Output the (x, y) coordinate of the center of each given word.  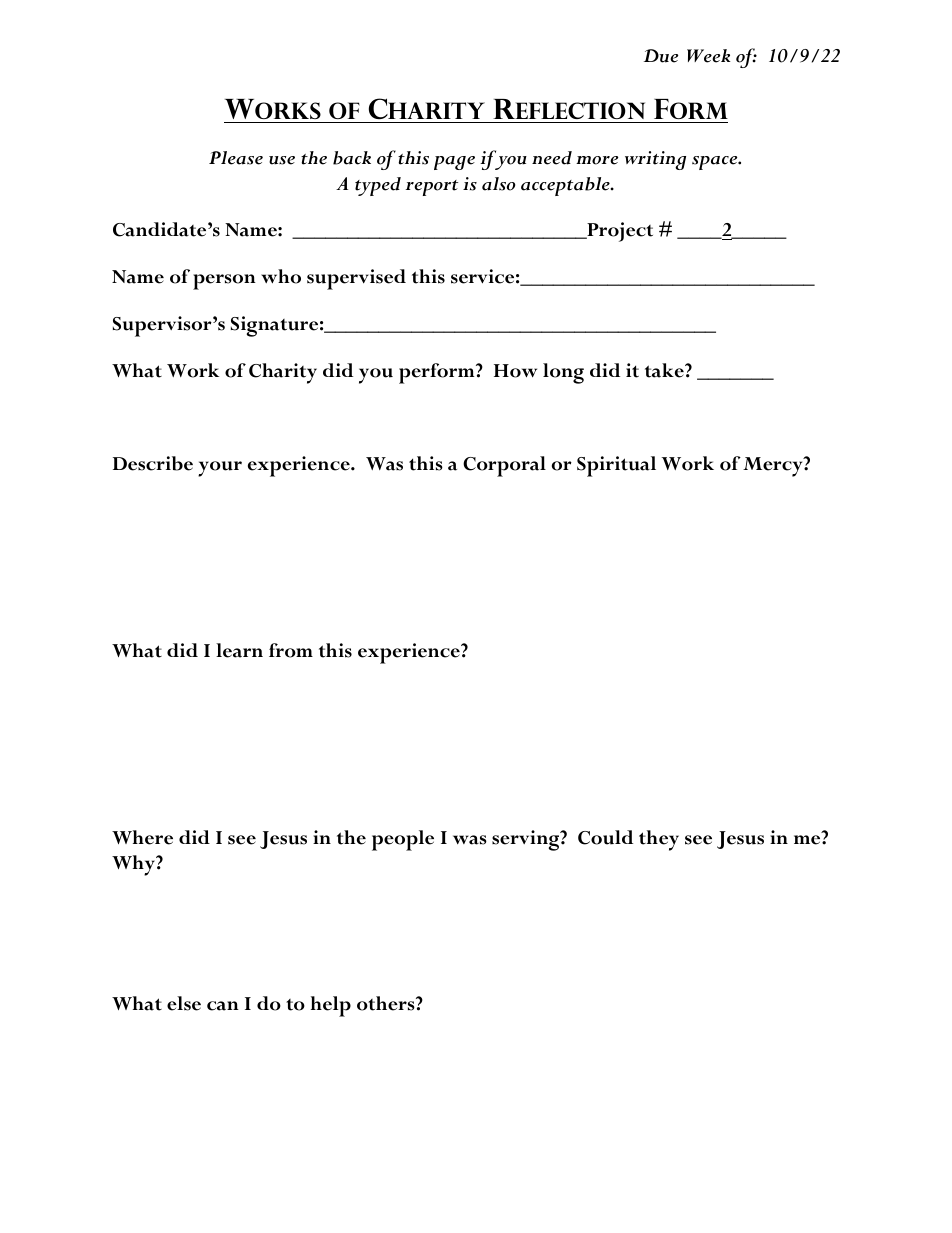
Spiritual (616, 466)
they (659, 840)
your (220, 469)
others (387, 1003)
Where (142, 837)
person (224, 282)
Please (236, 158)
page (454, 163)
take (665, 370)
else (184, 1003)
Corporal (504, 466)
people (403, 840)
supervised (356, 279)
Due (661, 56)
